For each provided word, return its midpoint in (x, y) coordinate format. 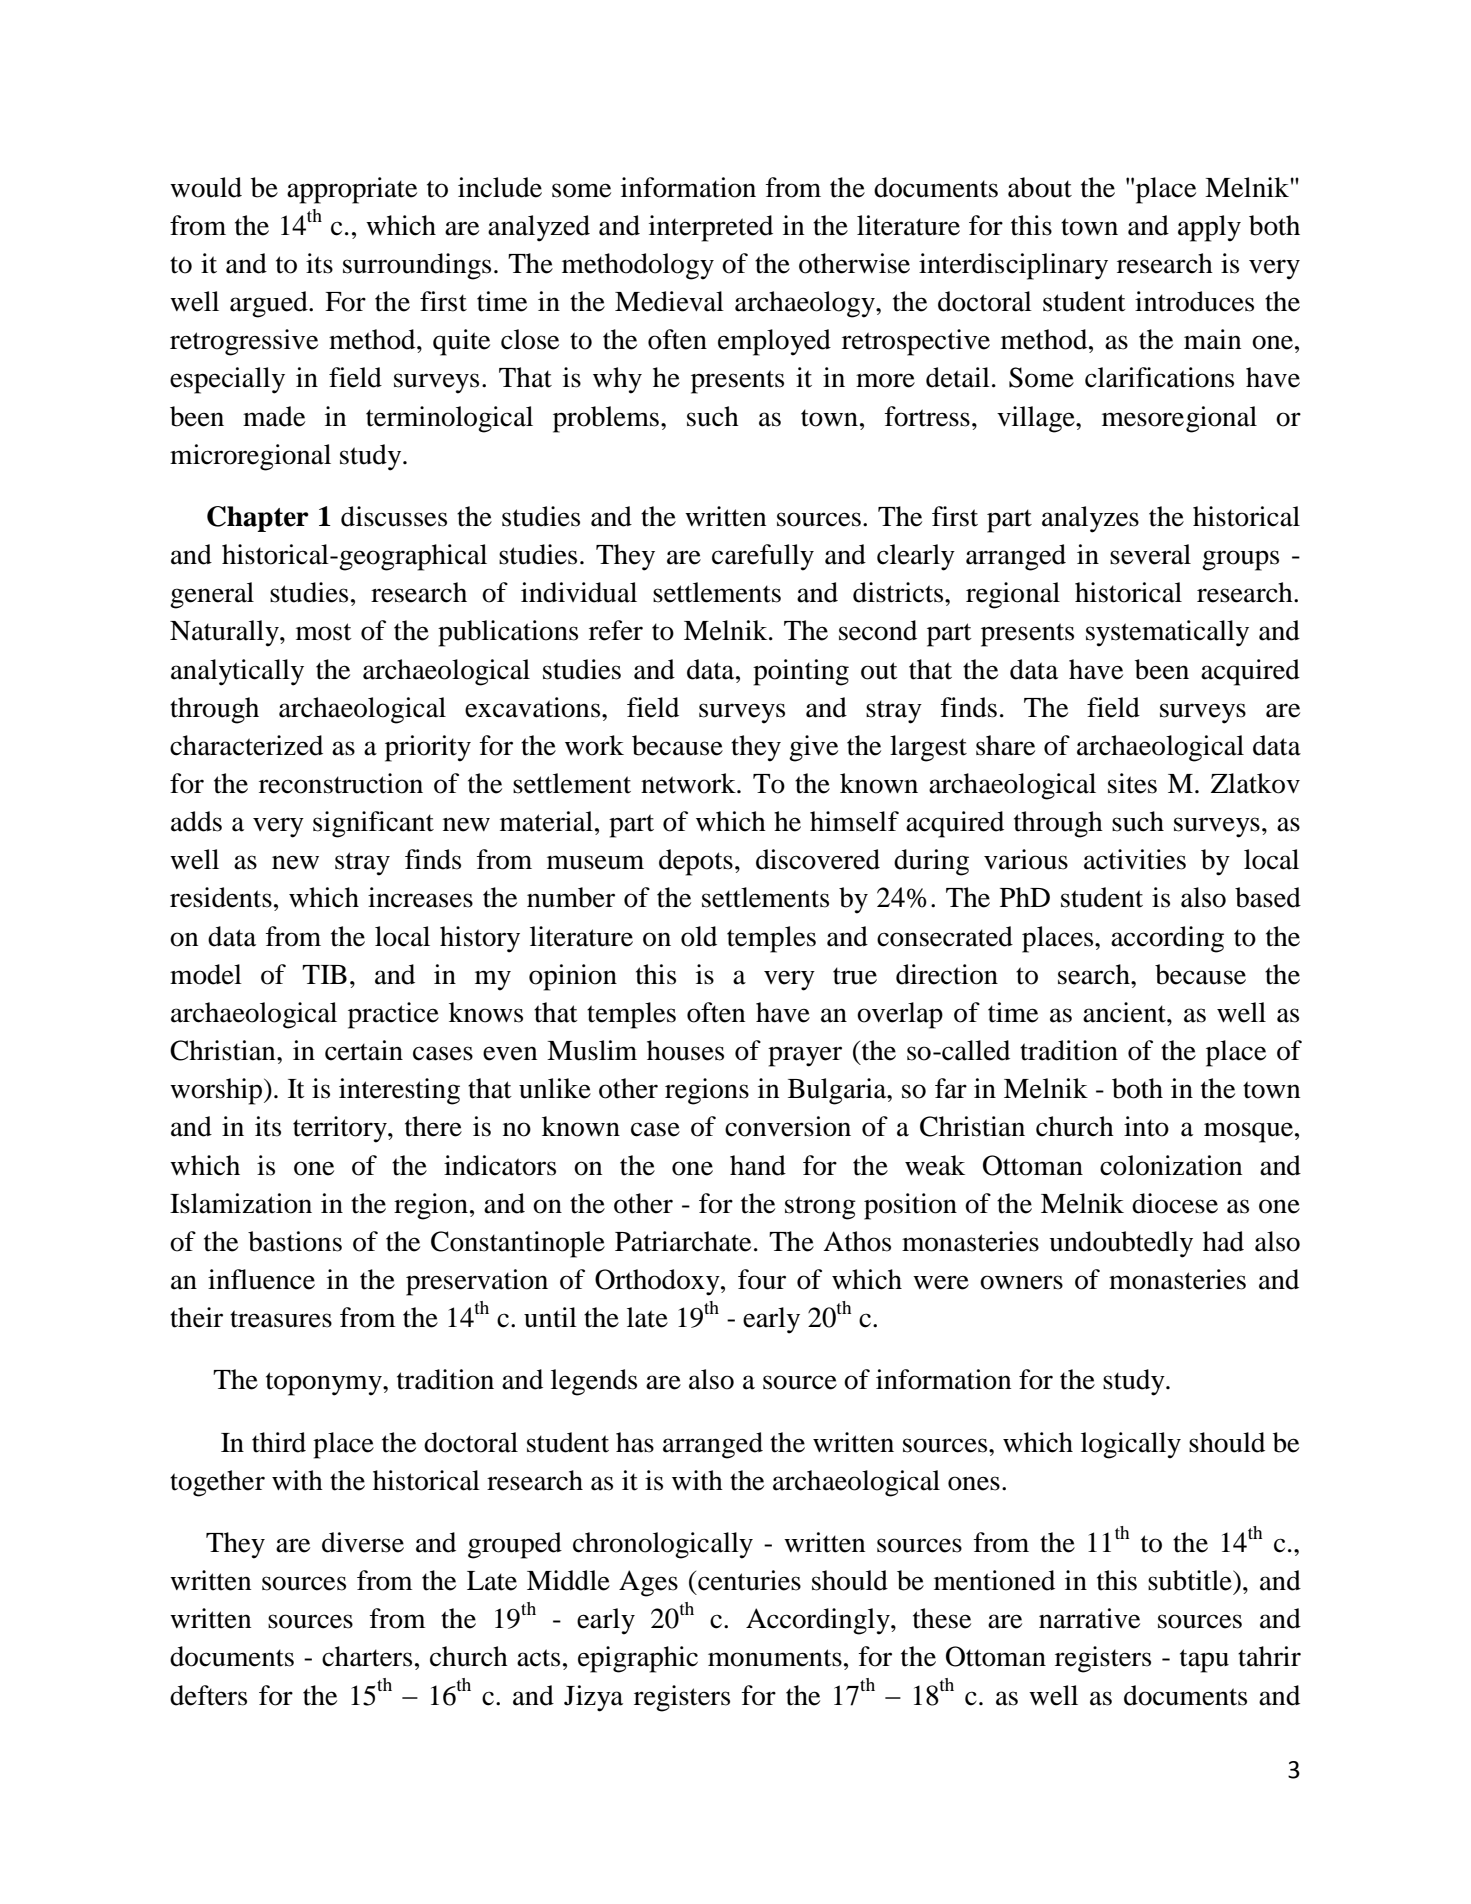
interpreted (711, 228)
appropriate (352, 190)
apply (1209, 228)
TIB (324, 974)
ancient (1125, 1012)
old (699, 936)
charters (367, 1656)
